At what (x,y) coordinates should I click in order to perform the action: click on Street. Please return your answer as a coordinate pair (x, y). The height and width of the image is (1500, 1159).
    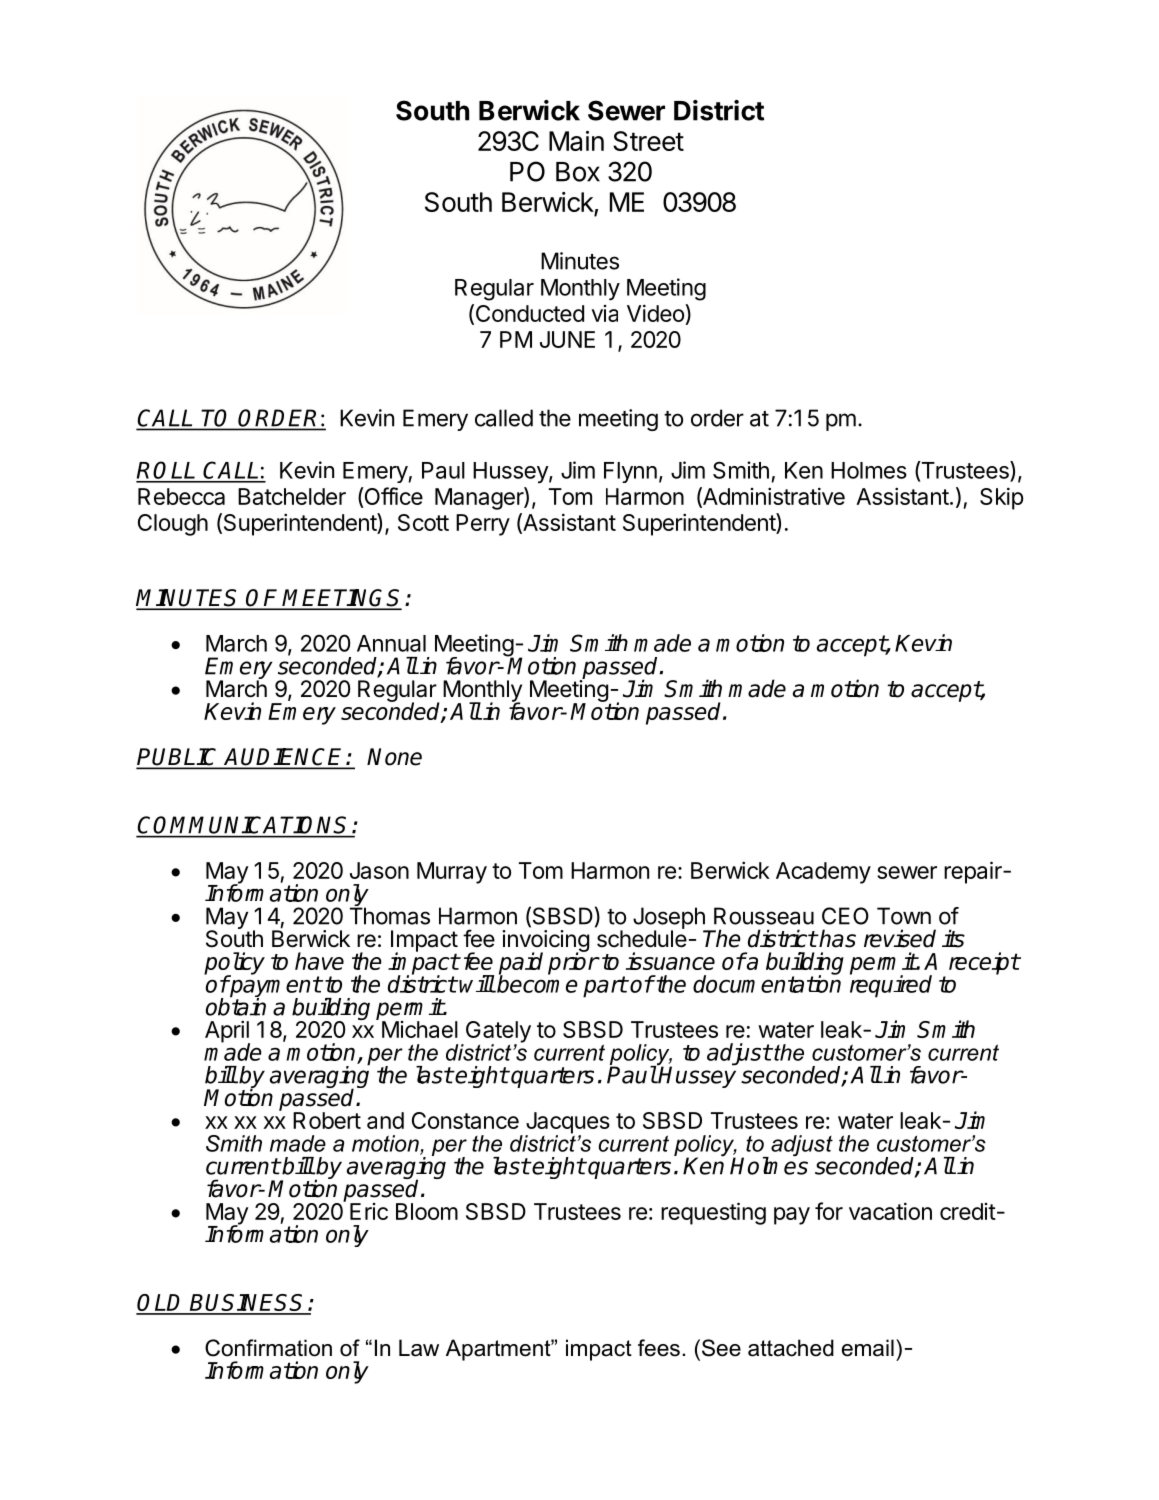
    Looking at the image, I should click on (648, 141).
